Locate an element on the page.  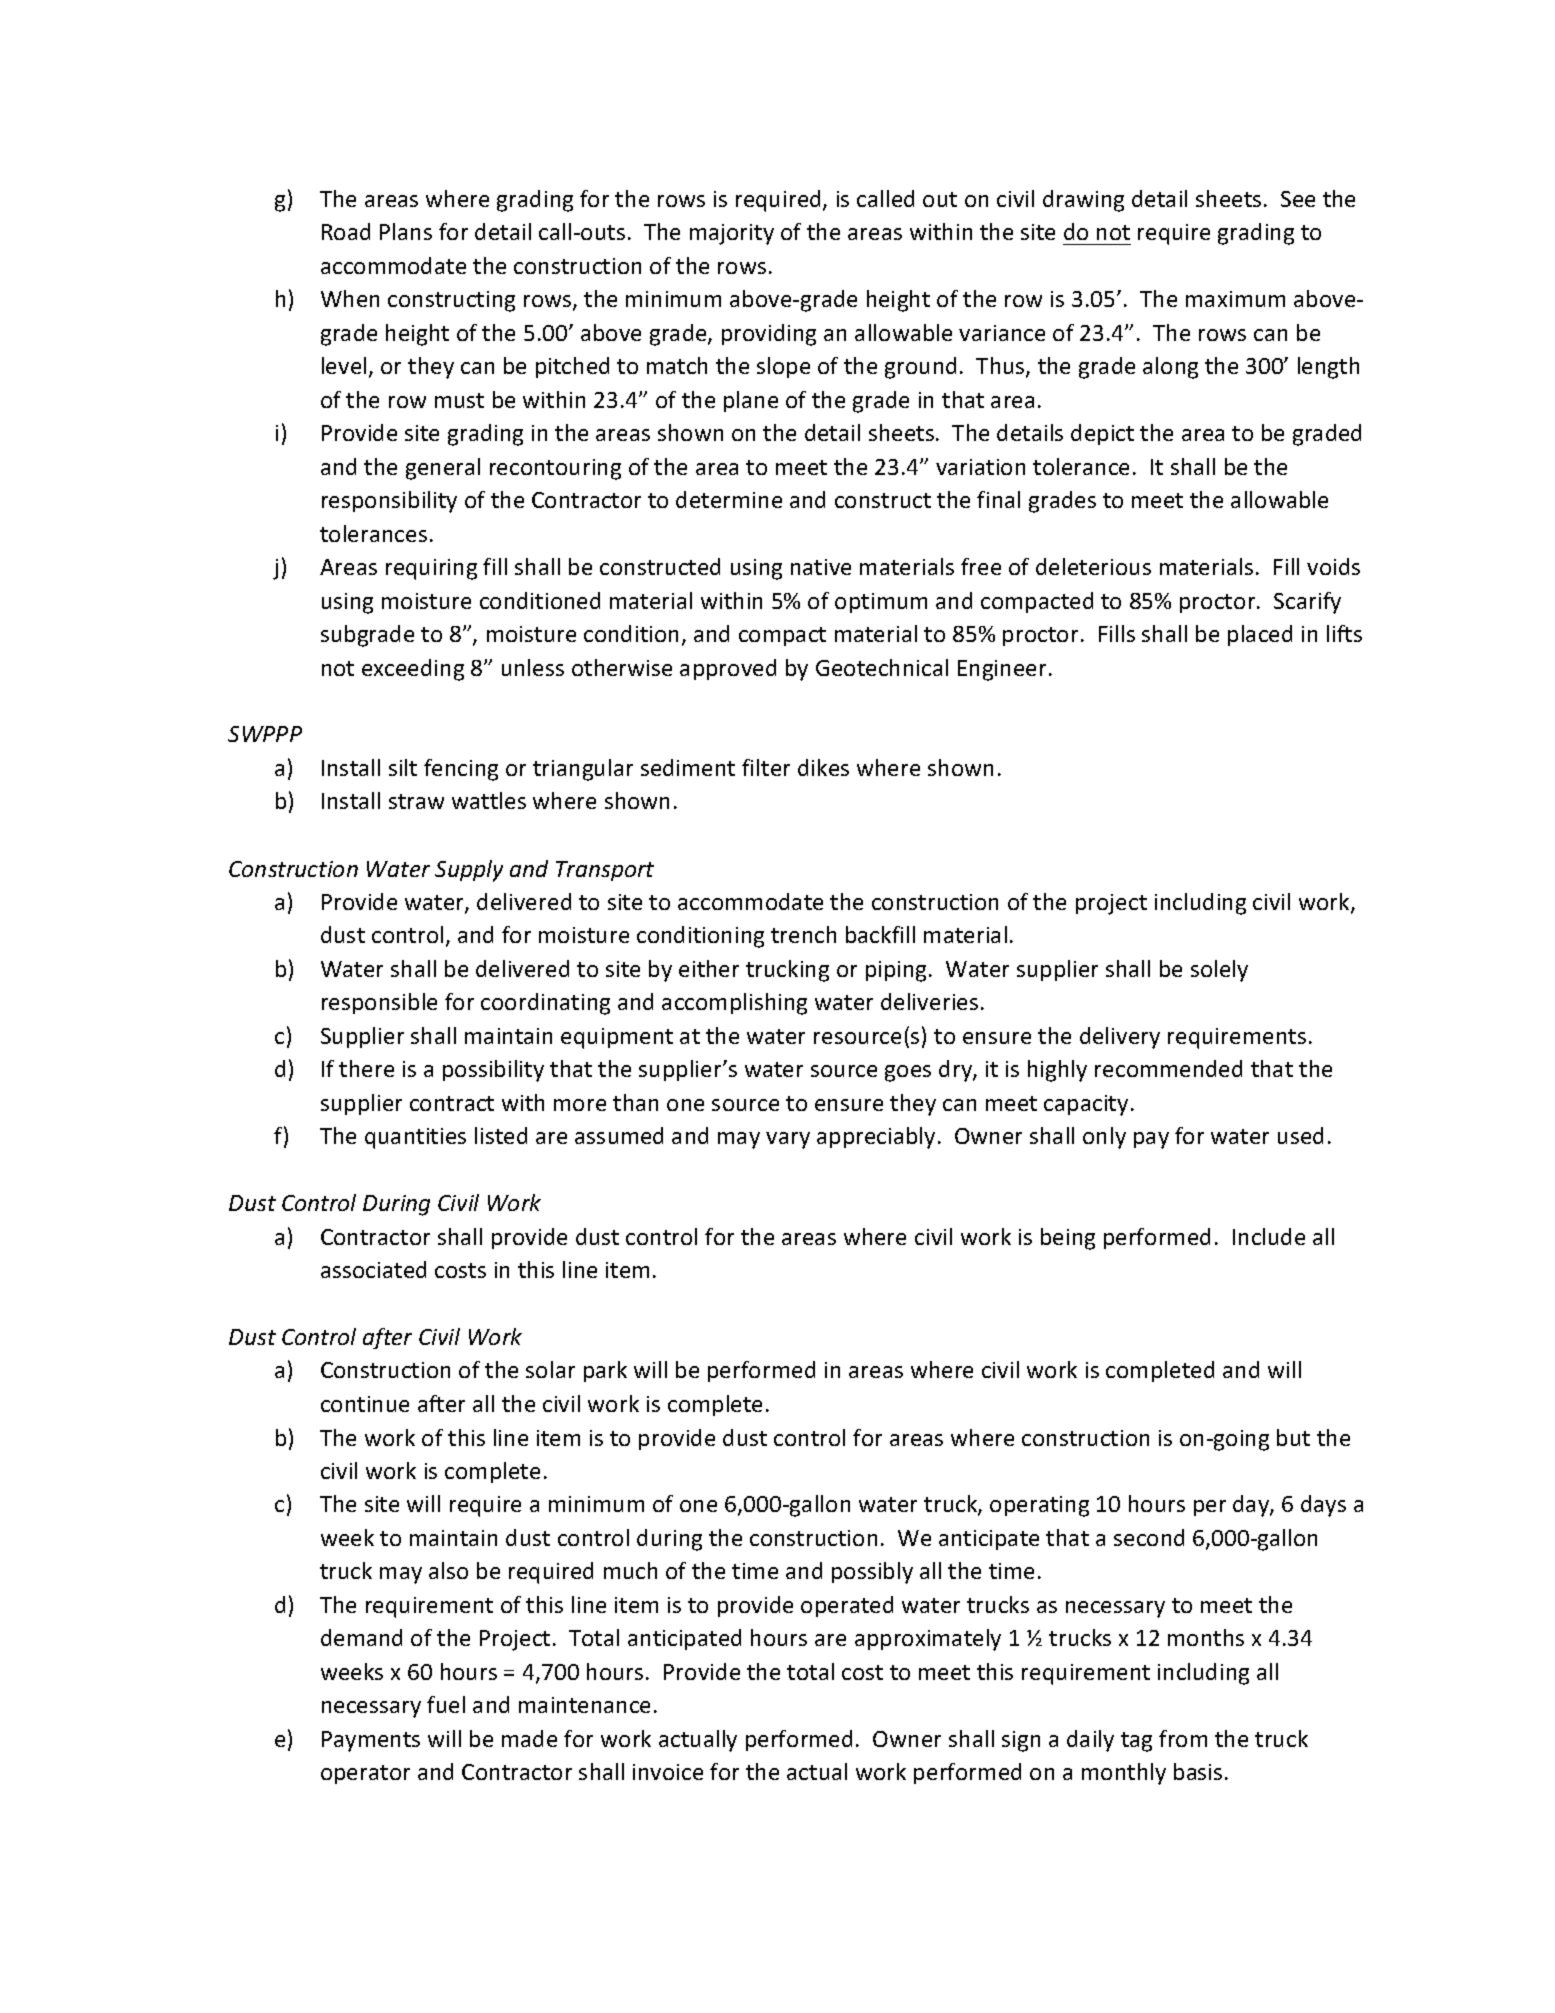
appreciably is located at coordinates (876, 1138).
